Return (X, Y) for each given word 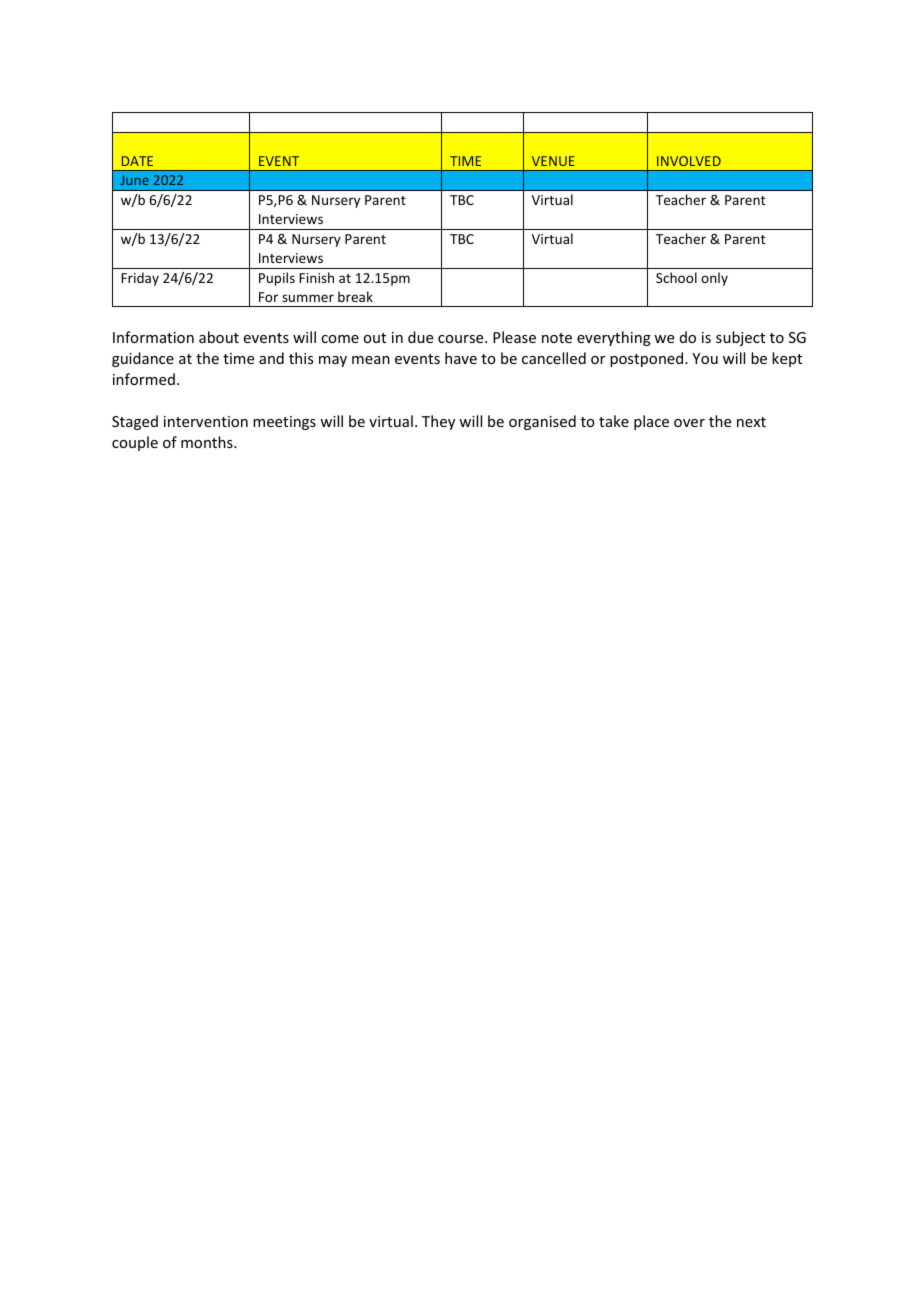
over (689, 423)
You (705, 358)
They (438, 422)
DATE (137, 161)
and (271, 358)
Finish (316, 277)
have (461, 358)
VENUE (553, 161)
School (676, 277)
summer (308, 298)
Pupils (277, 279)
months (208, 442)
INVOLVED (689, 161)
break (355, 296)
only (714, 279)
